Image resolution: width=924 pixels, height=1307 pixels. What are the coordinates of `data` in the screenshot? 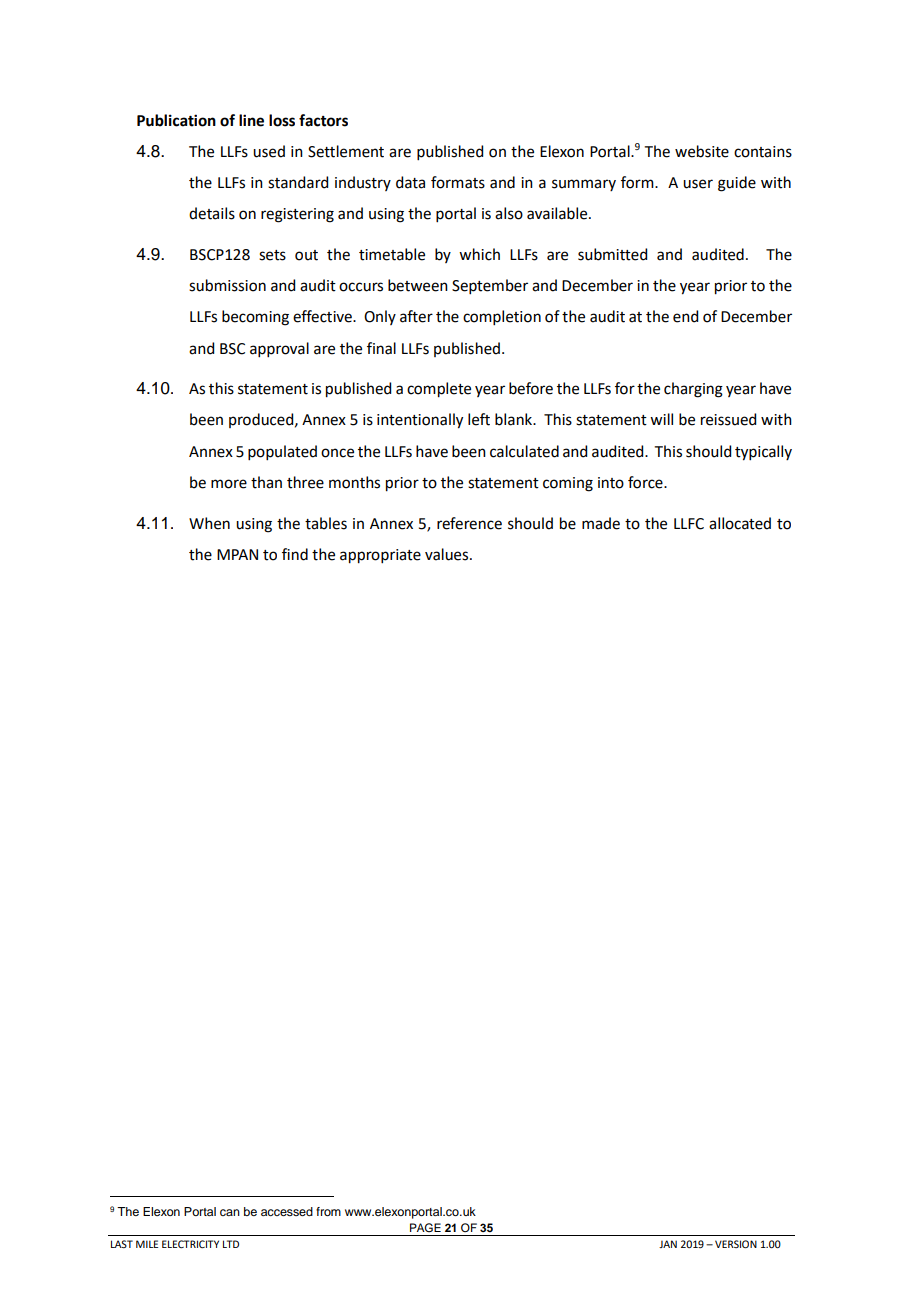 It's located at (410, 182).
